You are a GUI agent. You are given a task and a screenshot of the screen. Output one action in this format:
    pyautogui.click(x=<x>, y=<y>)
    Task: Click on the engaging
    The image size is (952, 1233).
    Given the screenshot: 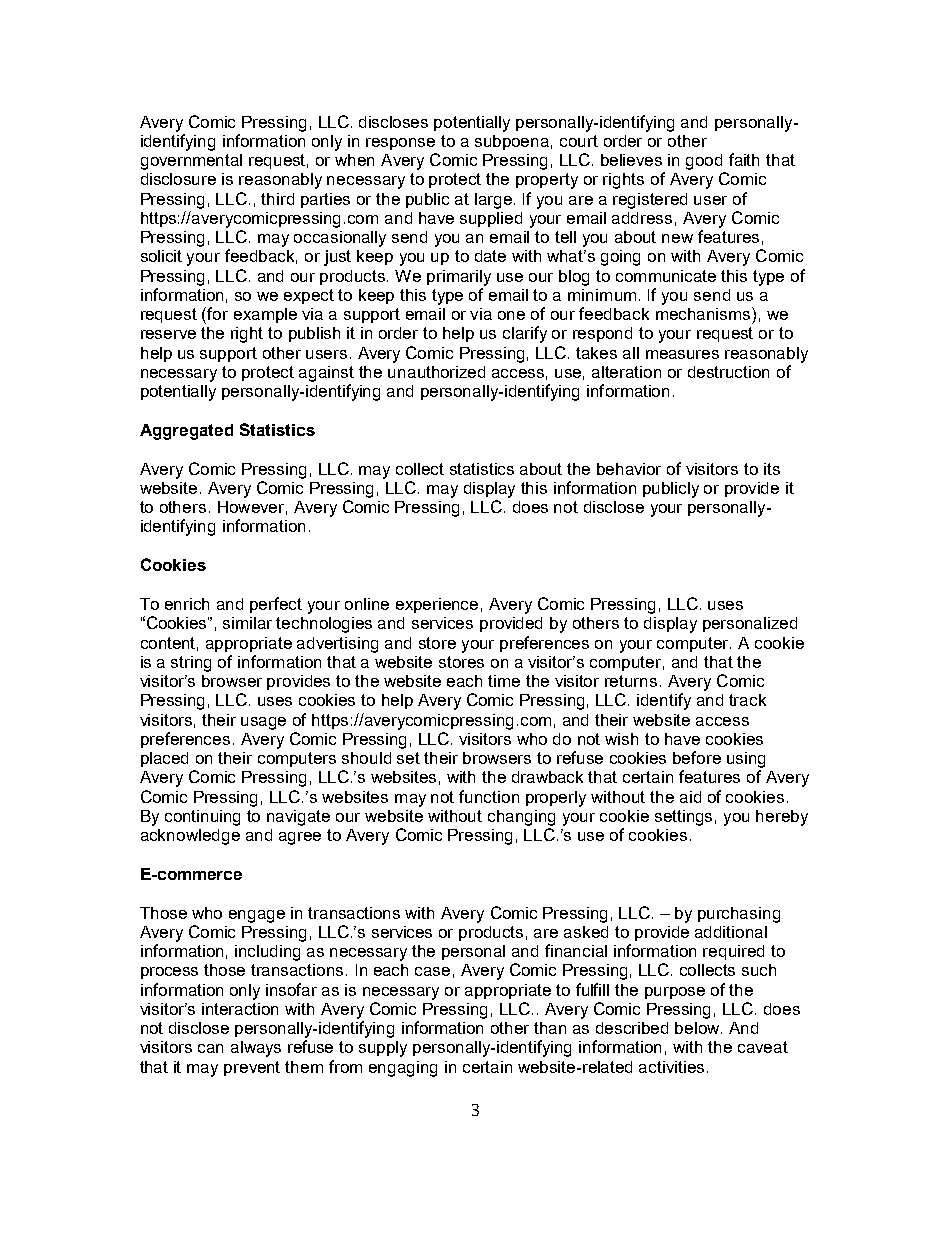 What is the action you would take?
    pyautogui.click(x=403, y=1069)
